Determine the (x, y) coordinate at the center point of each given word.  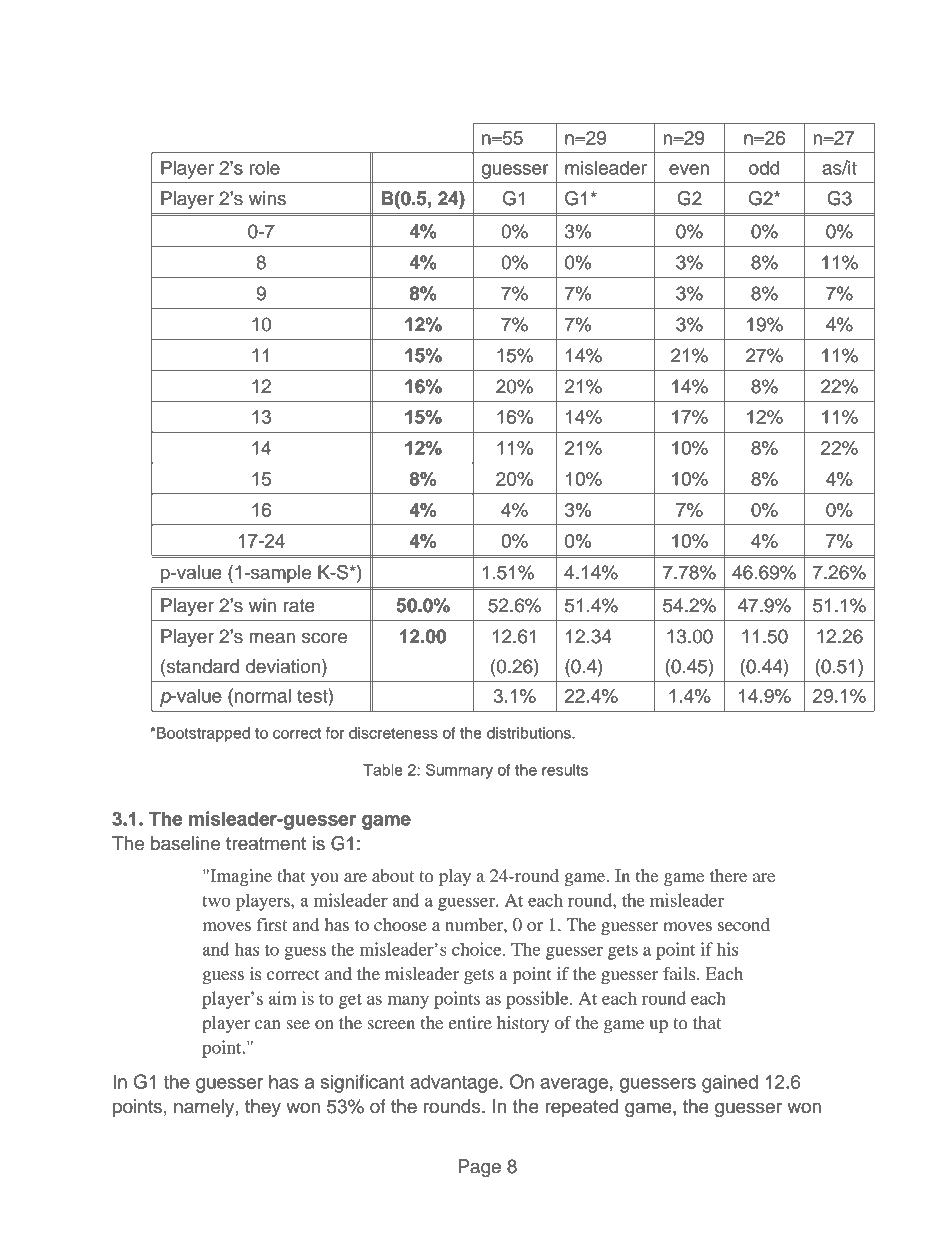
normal (263, 695)
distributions (530, 733)
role (265, 167)
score (324, 638)
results (565, 770)
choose (400, 924)
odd (764, 167)
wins (267, 198)
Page (480, 1168)
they (263, 1108)
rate (299, 606)
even (689, 169)
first (272, 924)
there (728, 875)
